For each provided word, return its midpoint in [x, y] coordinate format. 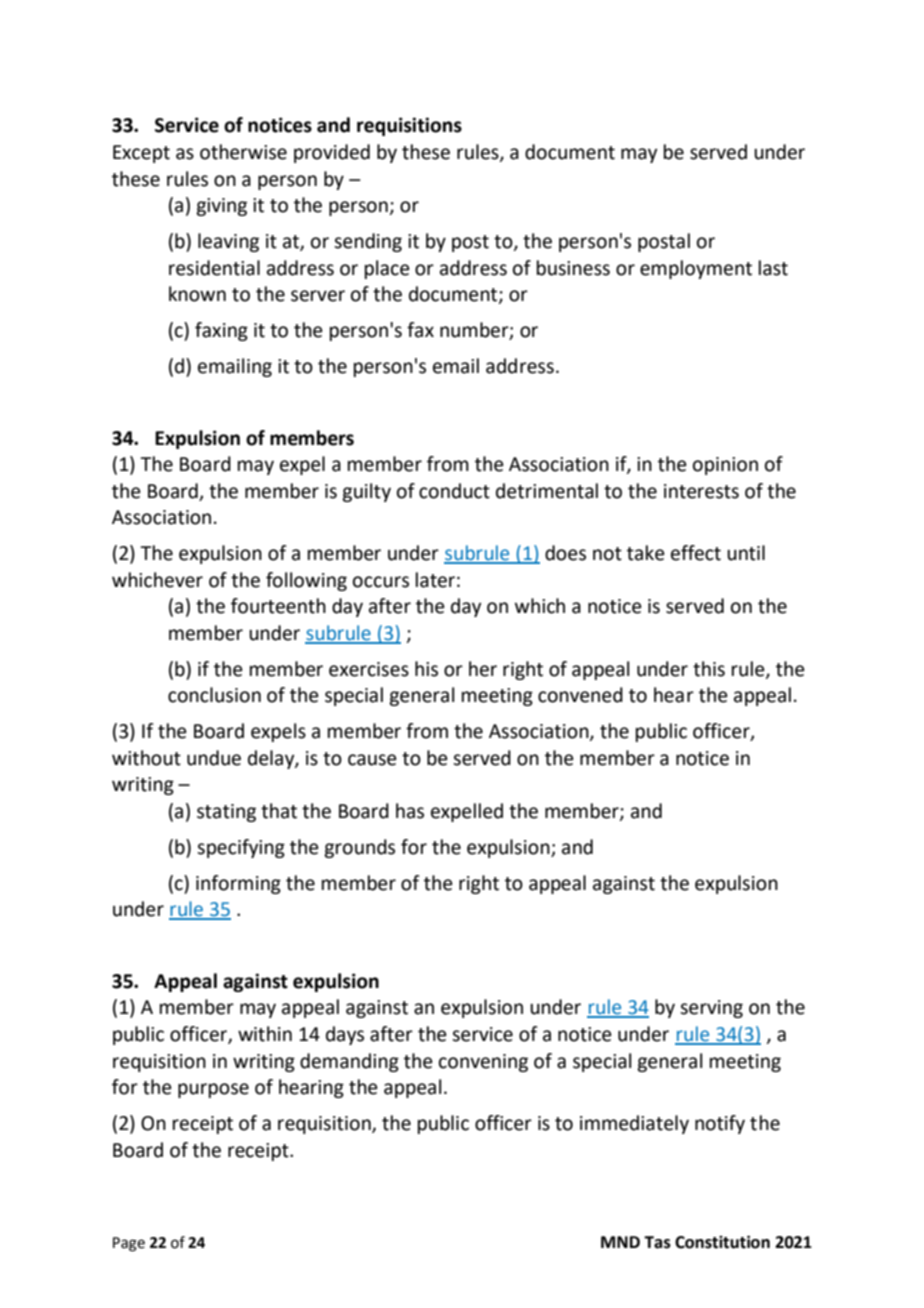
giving [221, 207]
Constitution [722, 1242]
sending [368, 242]
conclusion [214, 695]
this [709, 669]
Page [129, 1244]
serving [711, 1009]
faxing [221, 331]
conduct [454, 491]
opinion [725, 466]
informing [238, 884]
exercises [369, 669]
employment [696, 269]
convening [483, 1063]
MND [620, 1242]
